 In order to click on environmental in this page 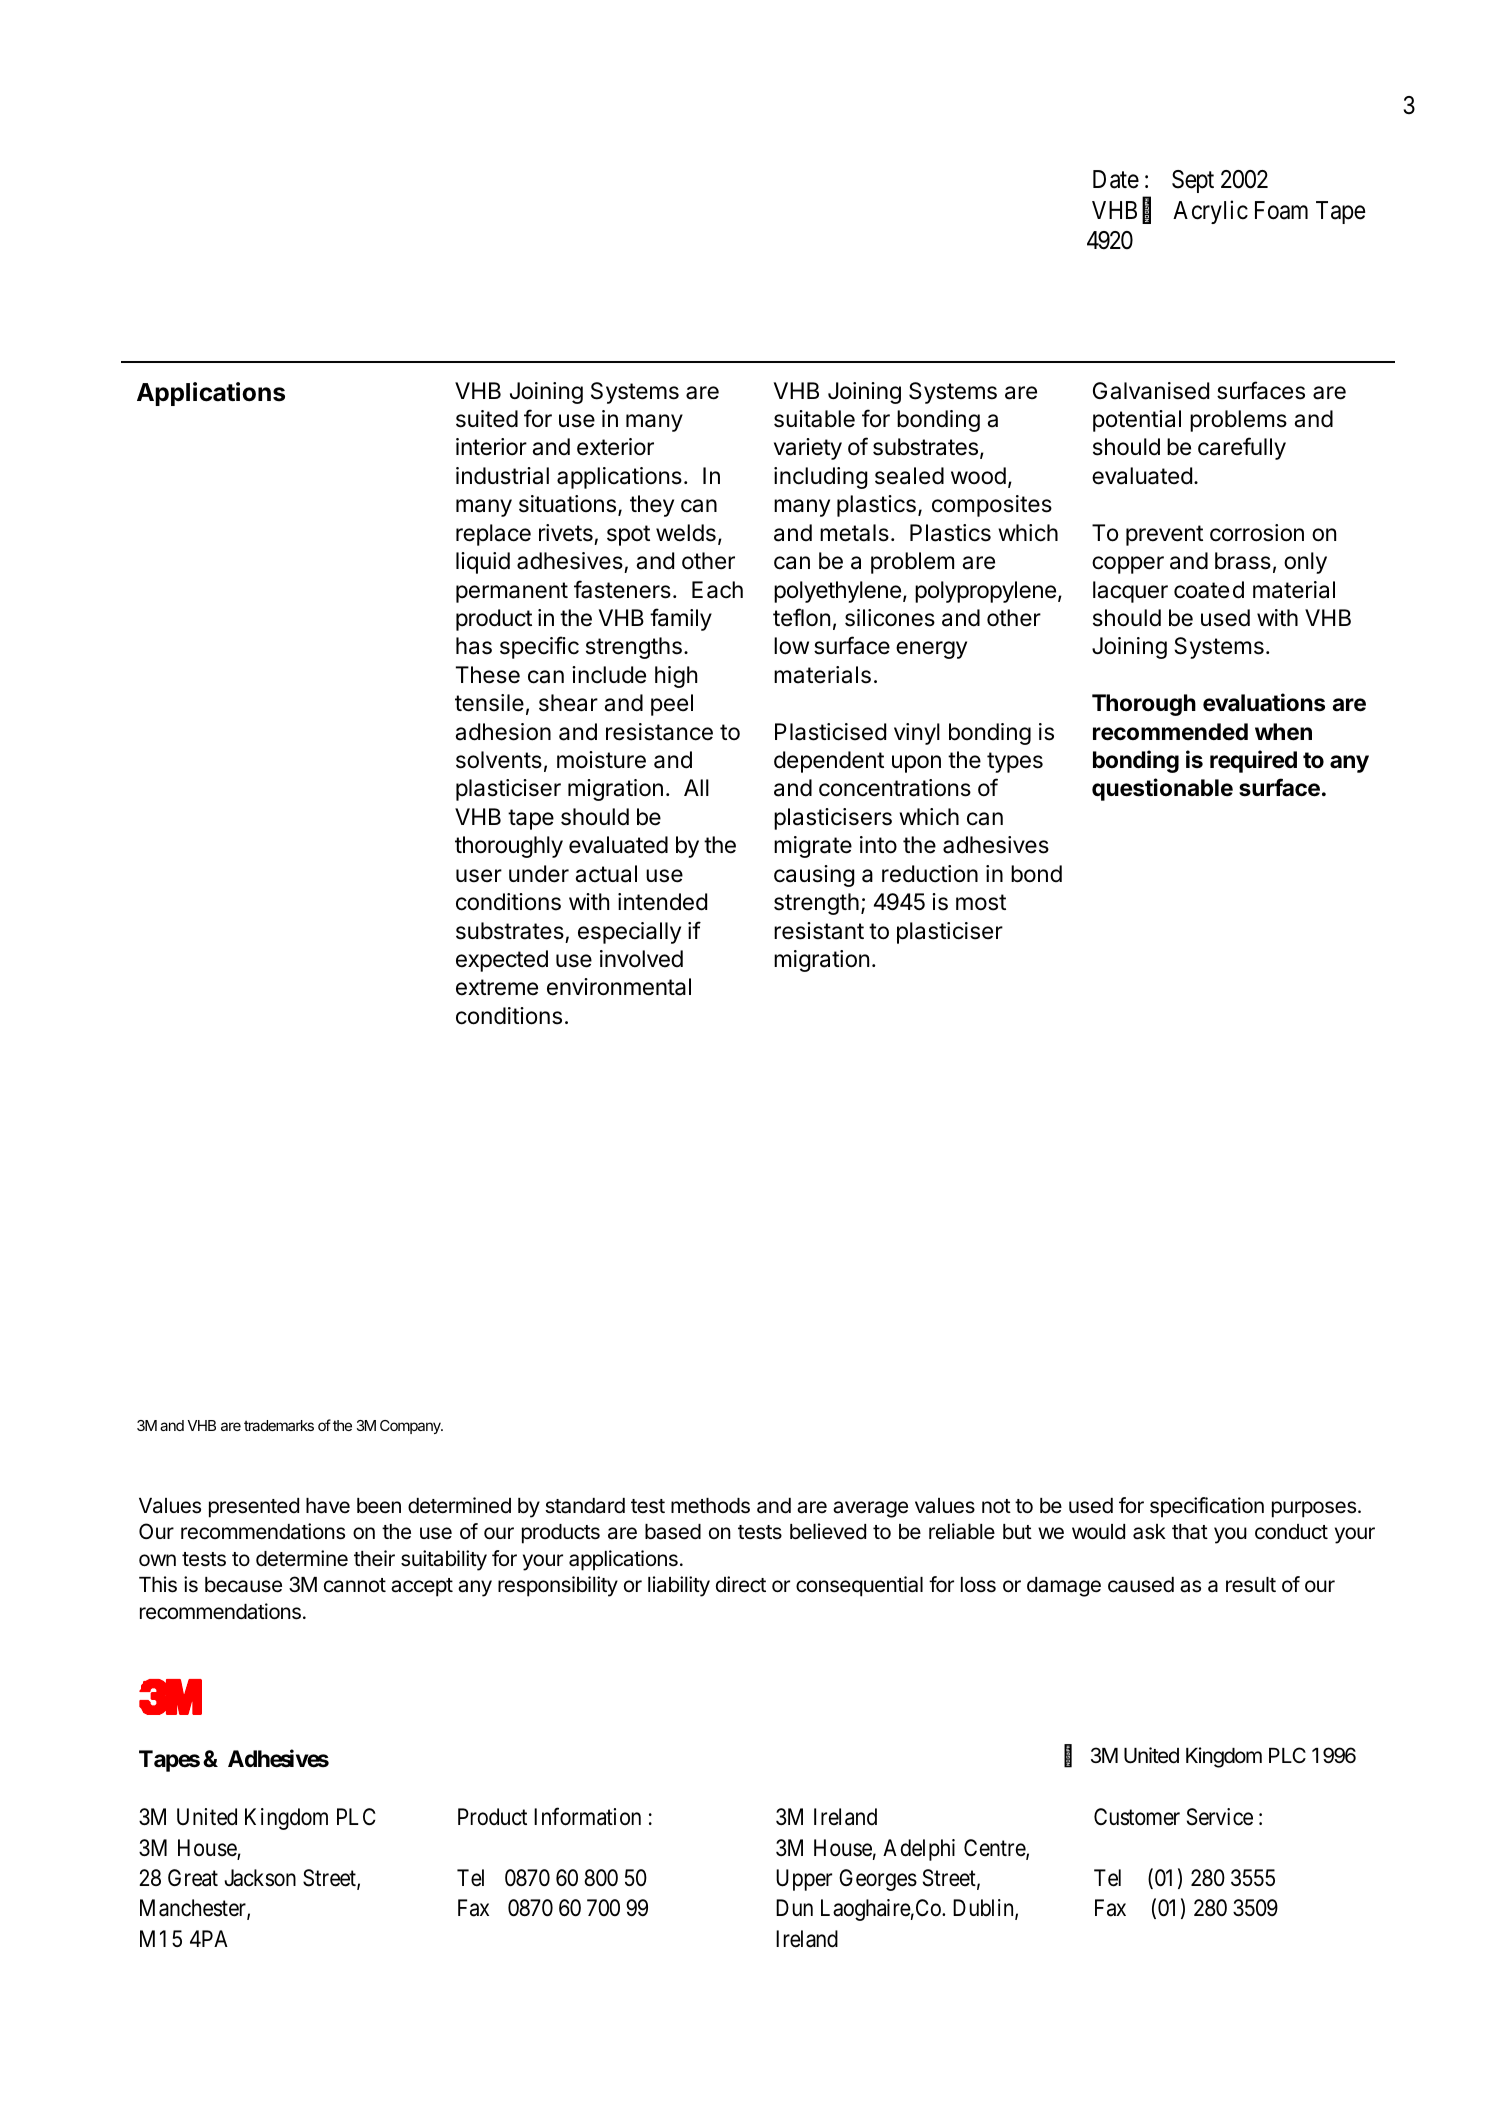, I will do `click(619, 987)`.
